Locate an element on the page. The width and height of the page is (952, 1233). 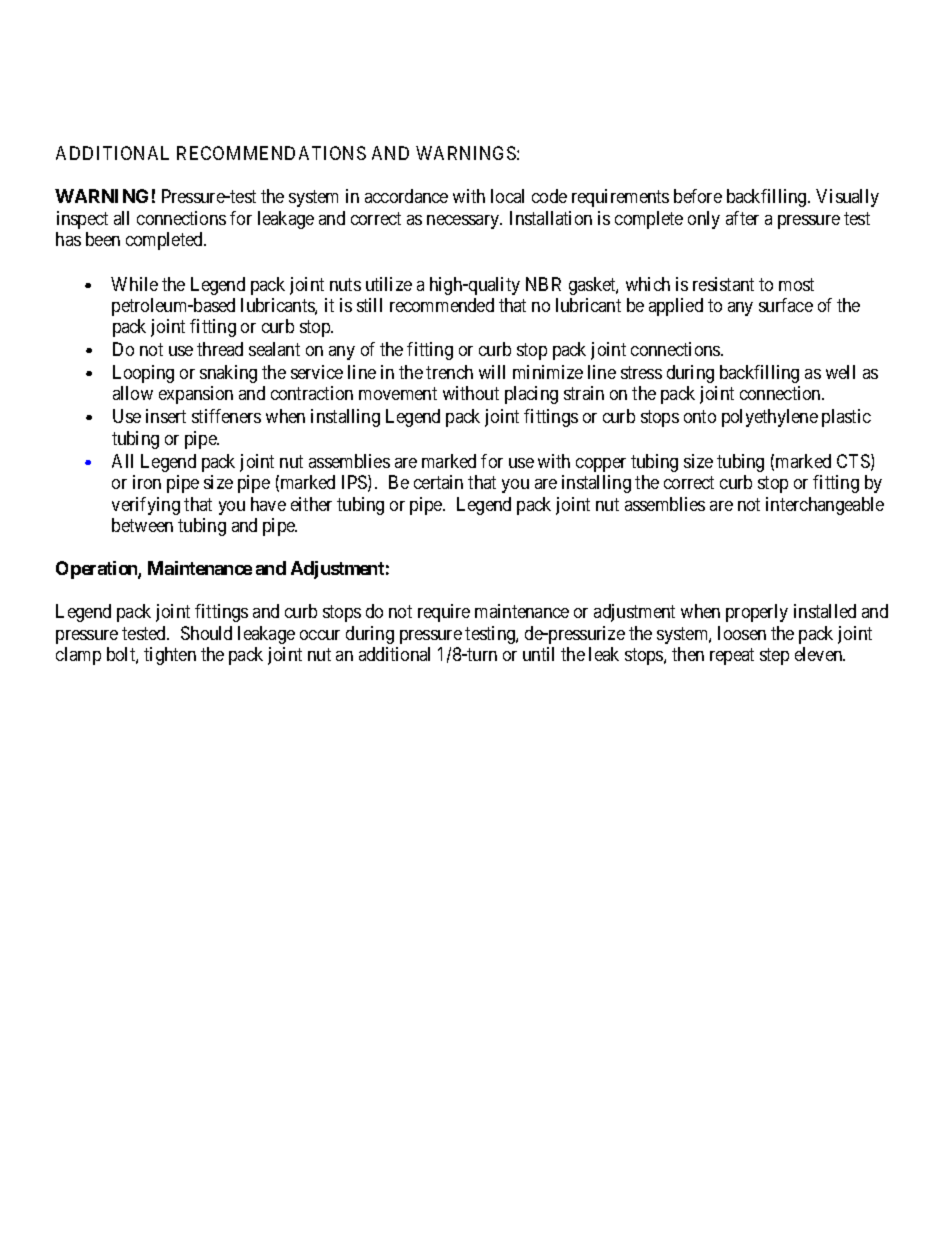
utilize is located at coordinates (389, 284).
